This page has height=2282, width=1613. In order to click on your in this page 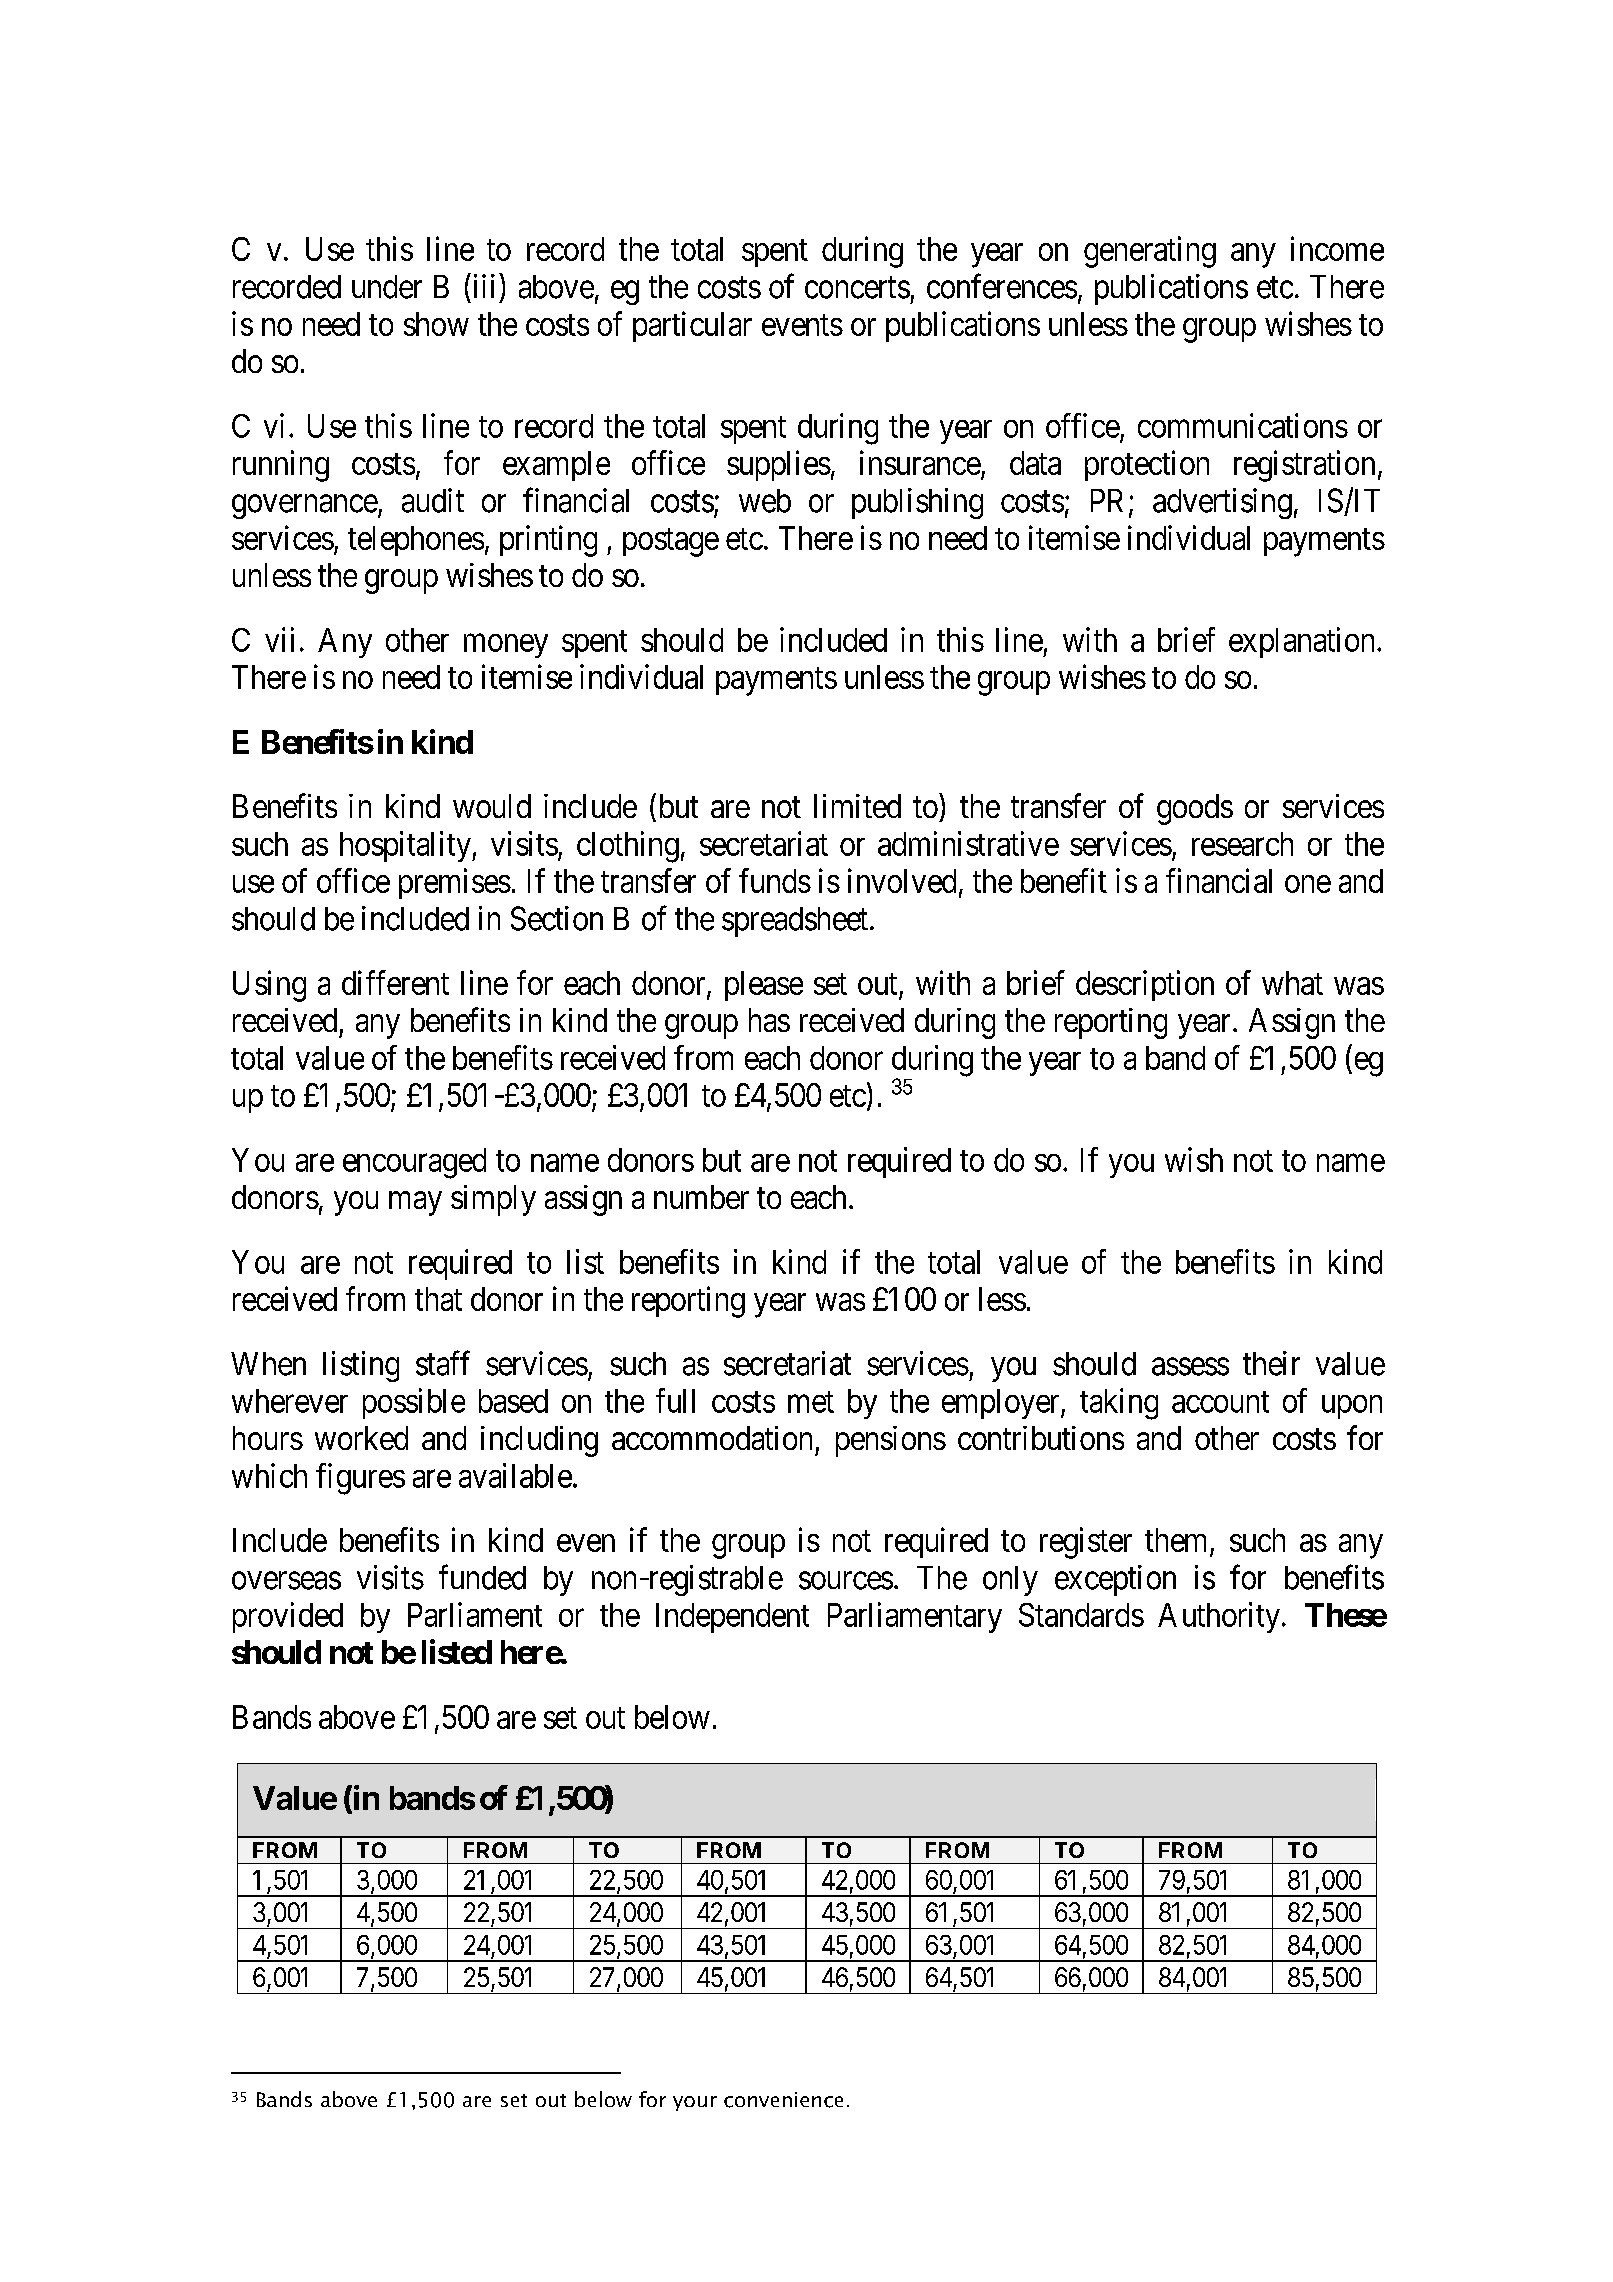, I will do `click(695, 2103)`.
